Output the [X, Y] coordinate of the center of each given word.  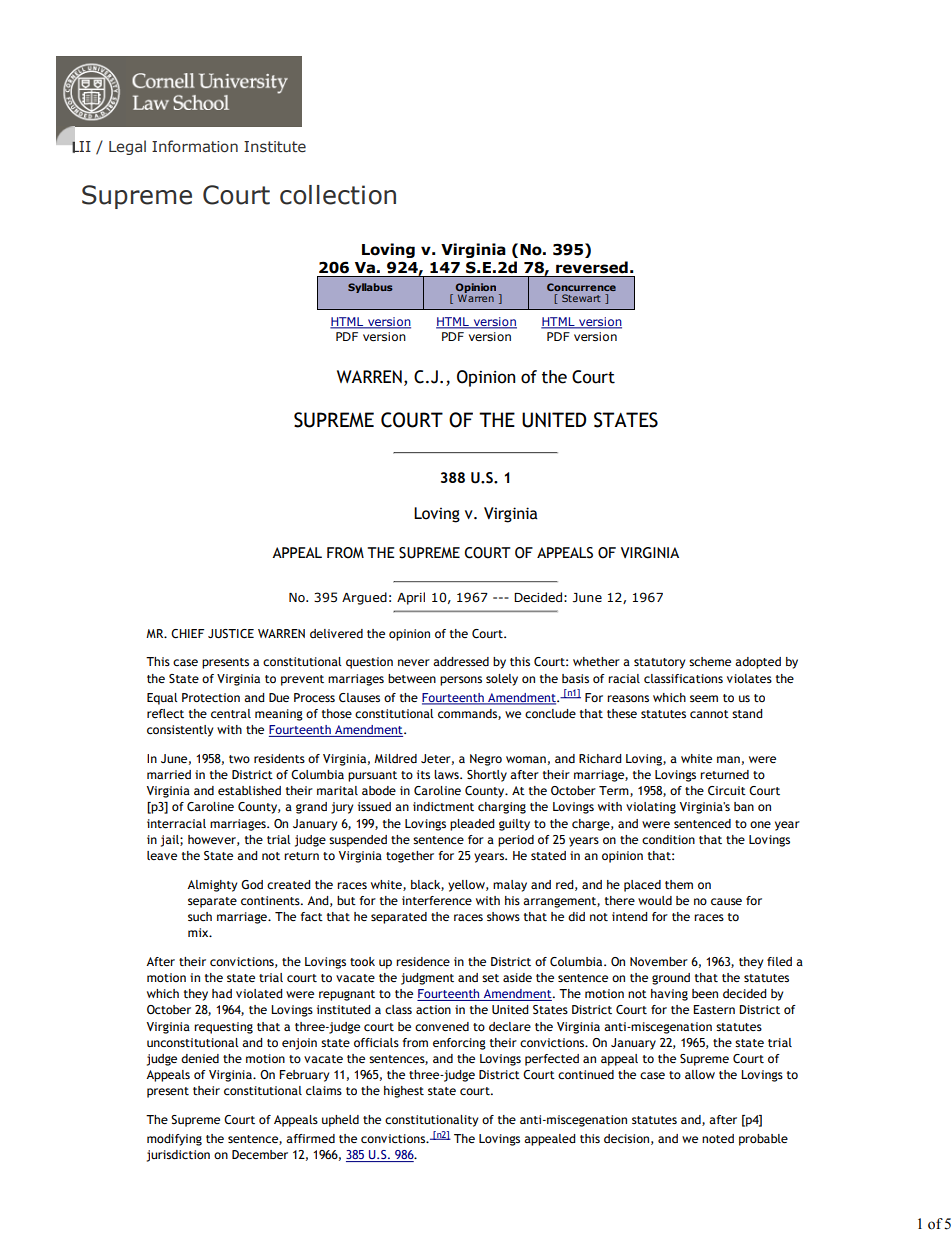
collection [338, 195]
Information [195, 146]
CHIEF [187, 633]
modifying [174, 1140]
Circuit [727, 790]
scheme [710, 661]
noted [718, 1138]
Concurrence [581, 287]
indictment [443, 807]
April [411, 598]
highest [404, 1092]
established [249, 790]
